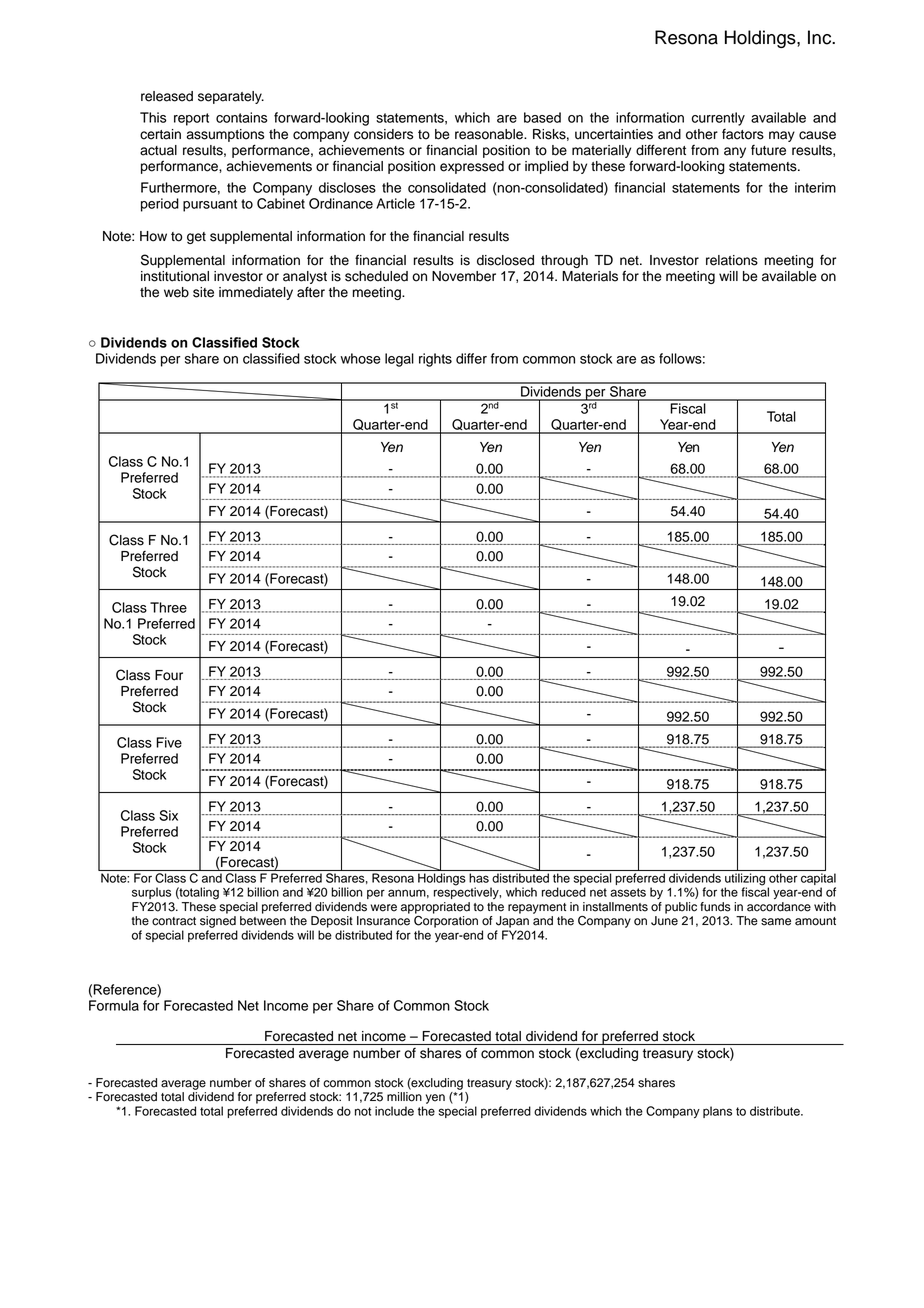 Image resolution: width=924 pixels, height=1308 pixels. What do you see at coordinates (191, 119) in the image?
I see `report` at bounding box center [191, 119].
